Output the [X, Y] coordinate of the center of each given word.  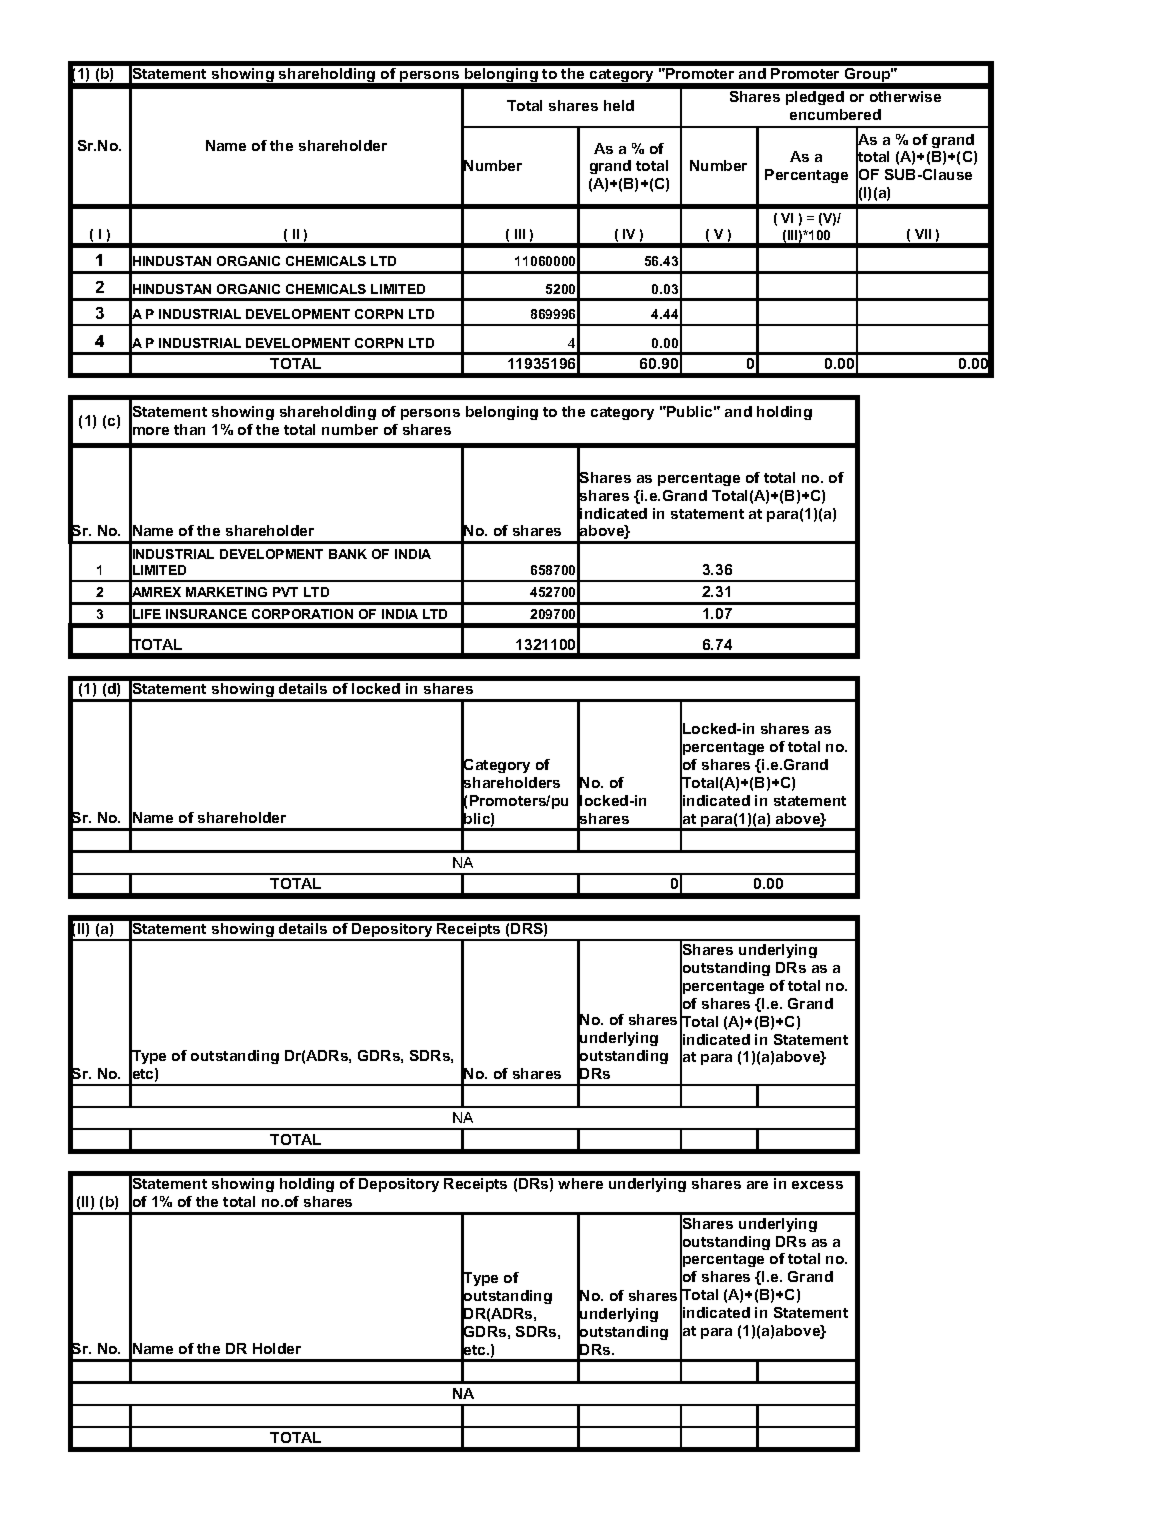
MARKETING [226, 592]
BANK [348, 554]
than [189, 429]
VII [923, 234]
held [619, 105]
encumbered [835, 114]
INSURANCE [206, 614]
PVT [285, 592]
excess [817, 1185]
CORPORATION [302, 614]
